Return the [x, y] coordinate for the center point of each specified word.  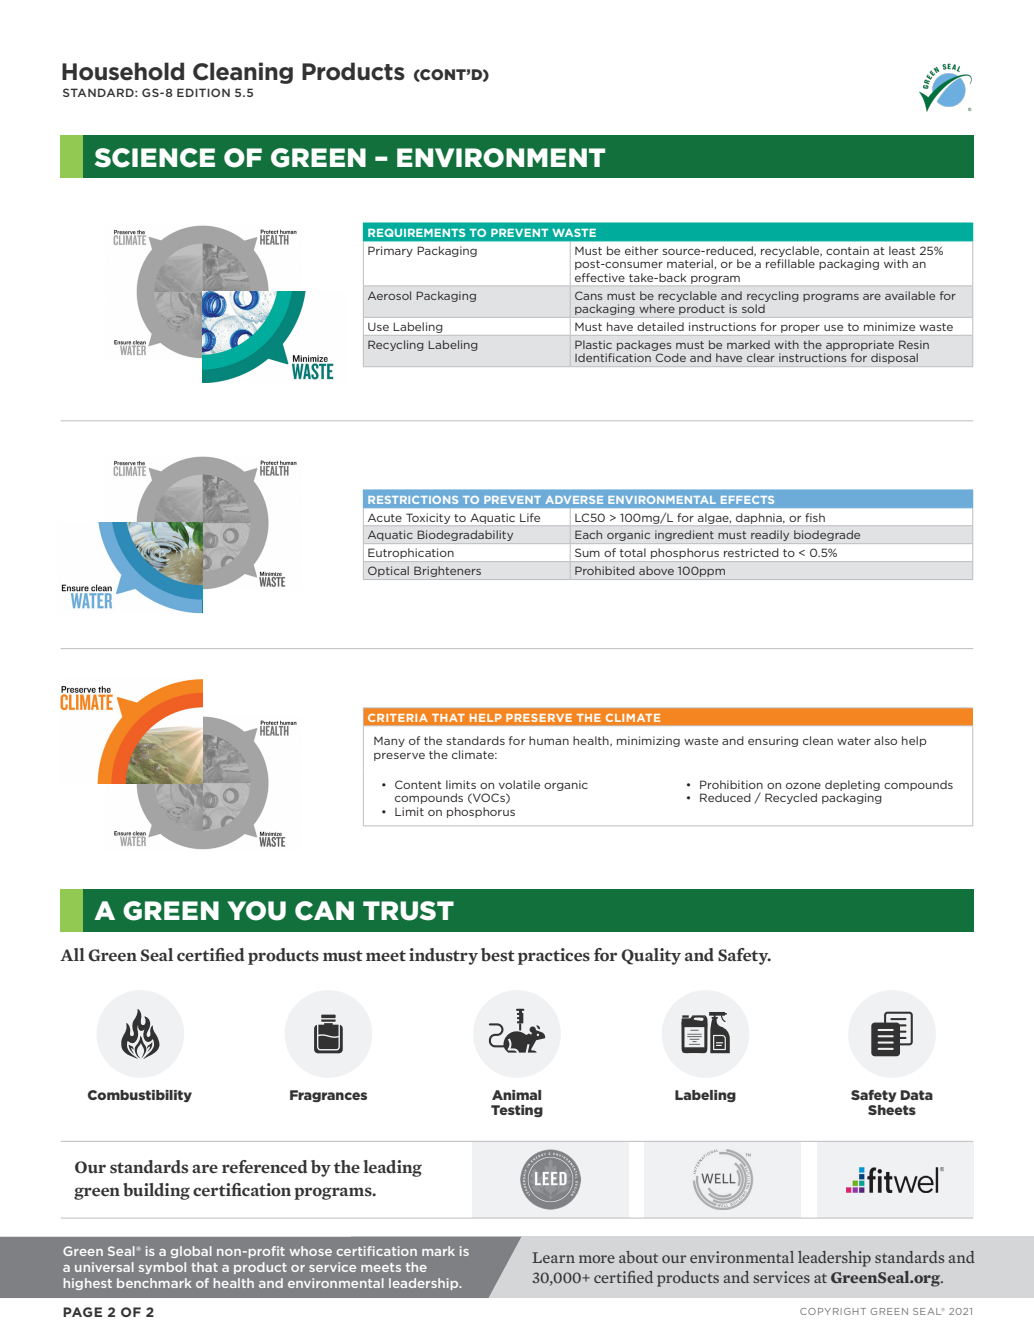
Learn [553, 1257]
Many [389, 742]
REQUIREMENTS [417, 232]
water [854, 741]
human [549, 740]
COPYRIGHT [833, 1311]
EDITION [203, 92]
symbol [162, 1268]
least [902, 250]
